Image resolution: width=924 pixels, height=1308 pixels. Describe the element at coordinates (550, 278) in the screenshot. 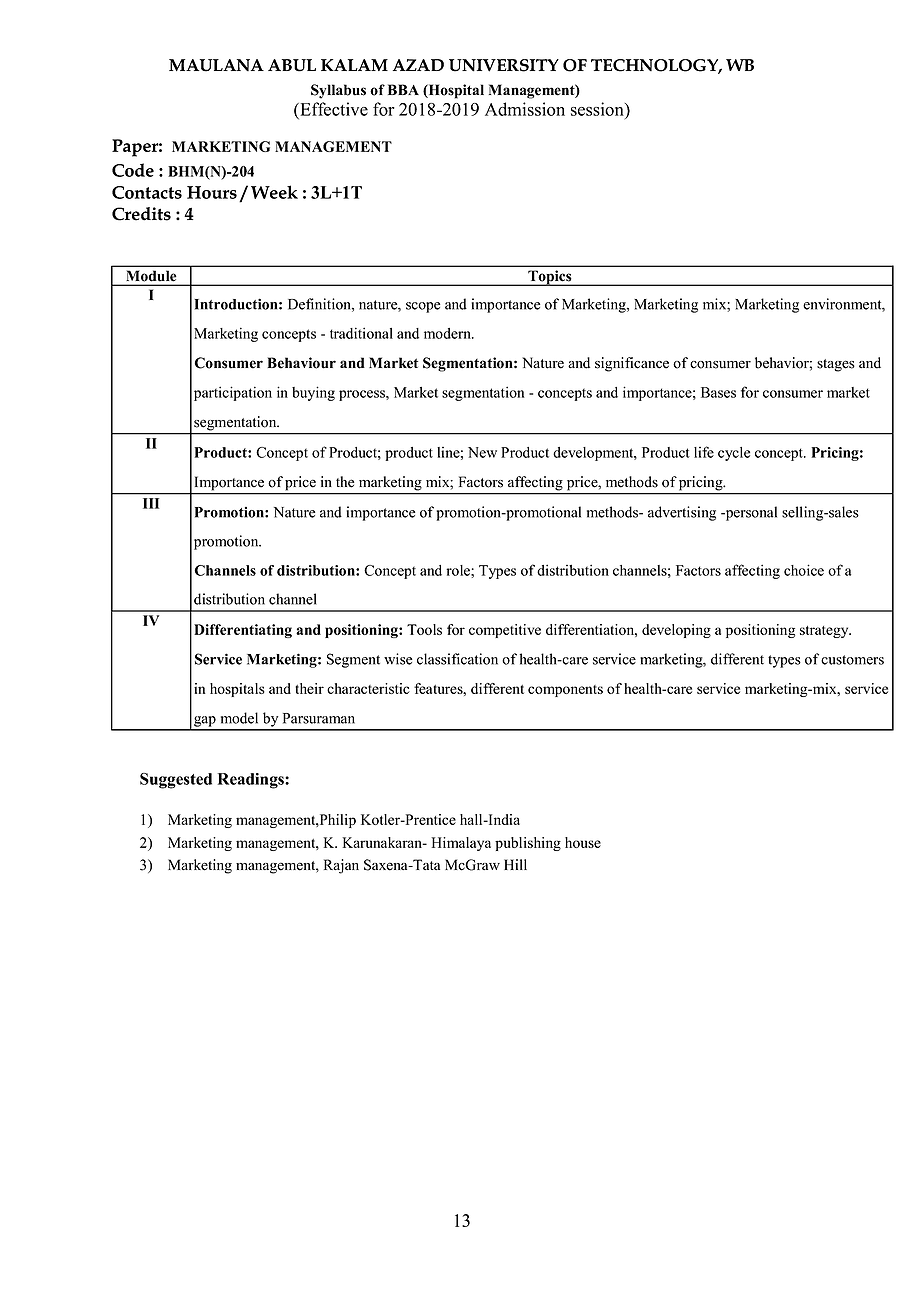

I see `Topics` at that location.
